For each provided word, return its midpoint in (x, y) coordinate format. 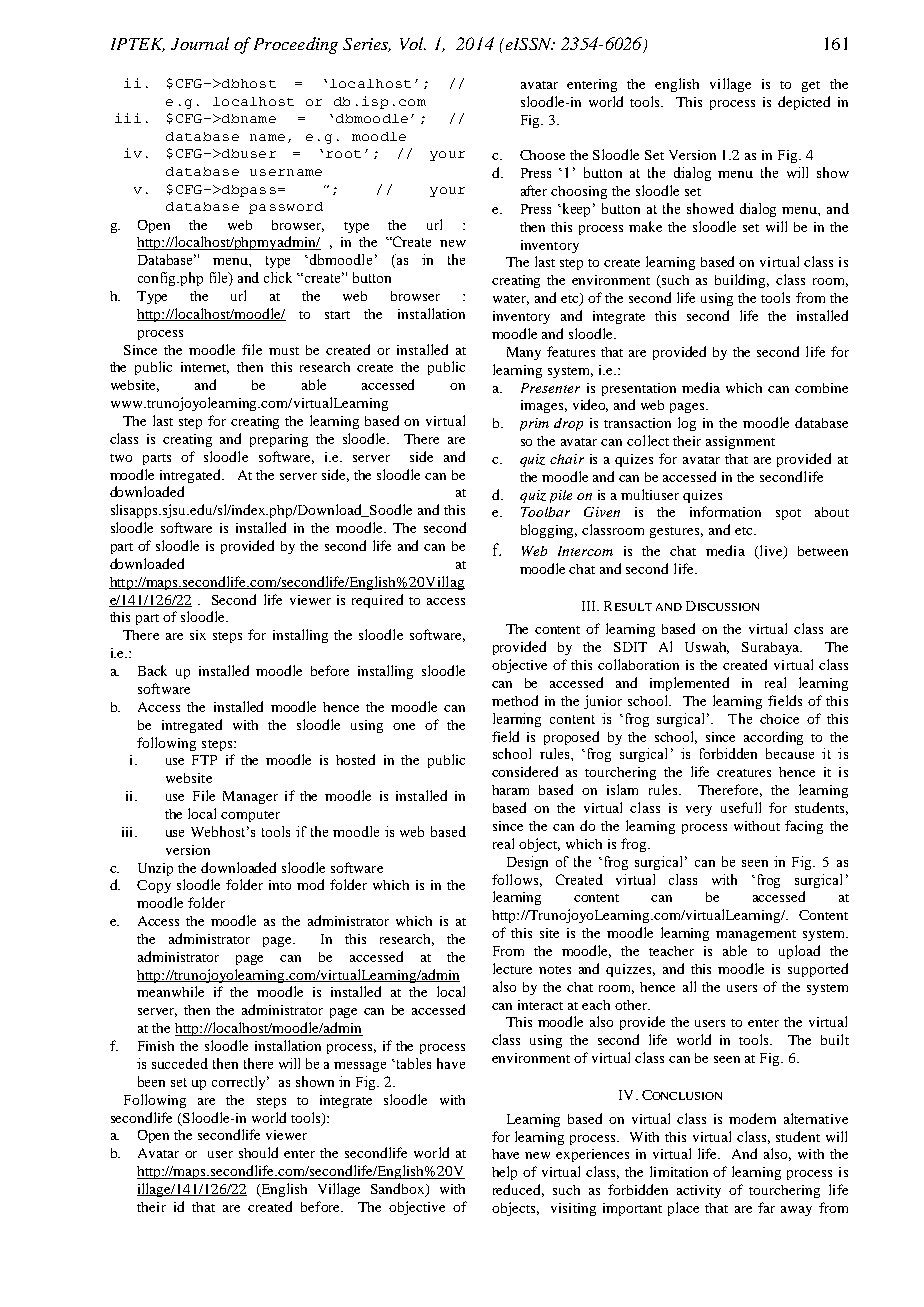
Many (524, 353)
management (756, 935)
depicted (804, 103)
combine (821, 388)
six (198, 635)
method (515, 700)
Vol (413, 43)
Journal (200, 43)
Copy (154, 886)
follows (515, 879)
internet (205, 368)
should (258, 1152)
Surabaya (772, 648)
